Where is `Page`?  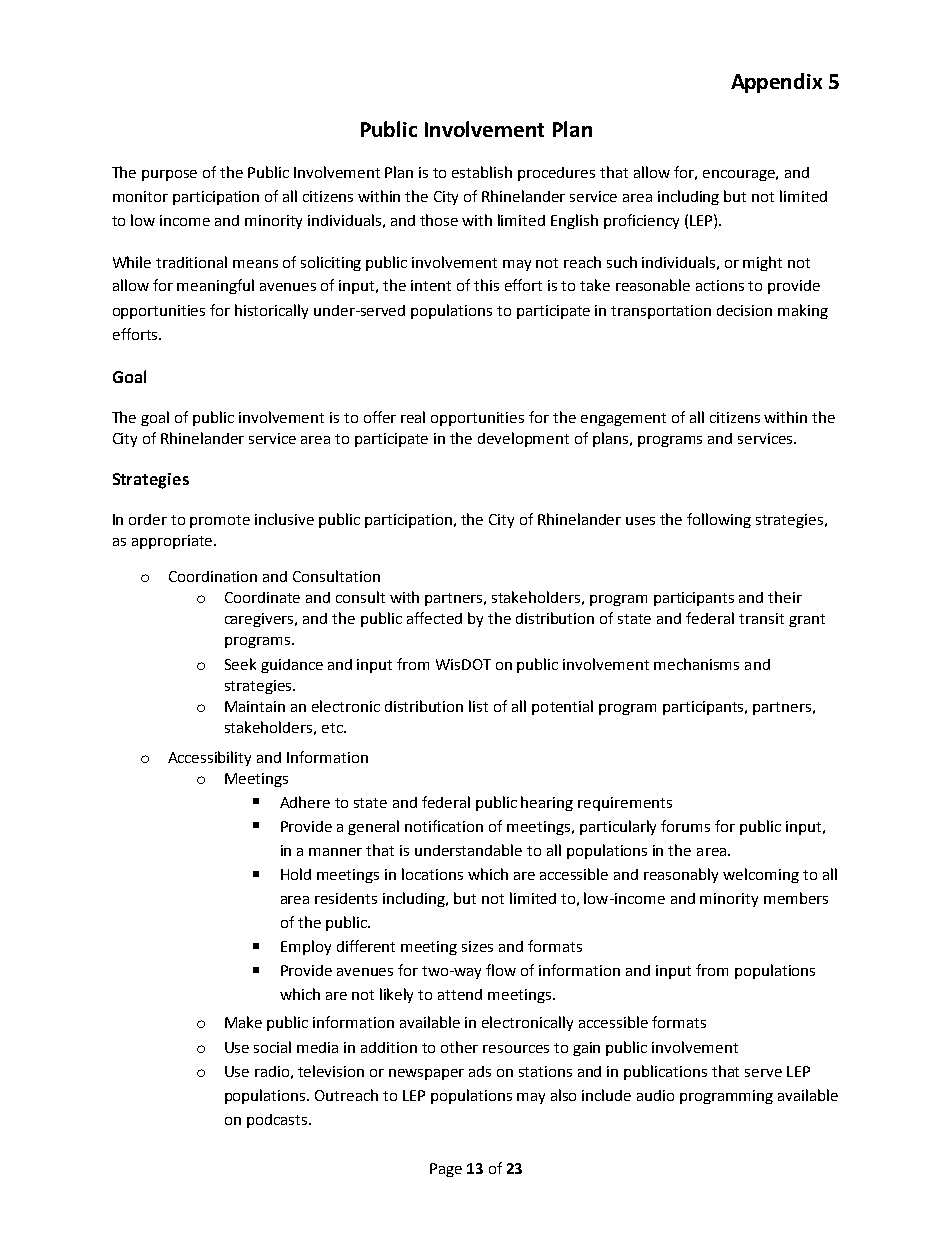 Page is located at coordinates (446, 1170).
